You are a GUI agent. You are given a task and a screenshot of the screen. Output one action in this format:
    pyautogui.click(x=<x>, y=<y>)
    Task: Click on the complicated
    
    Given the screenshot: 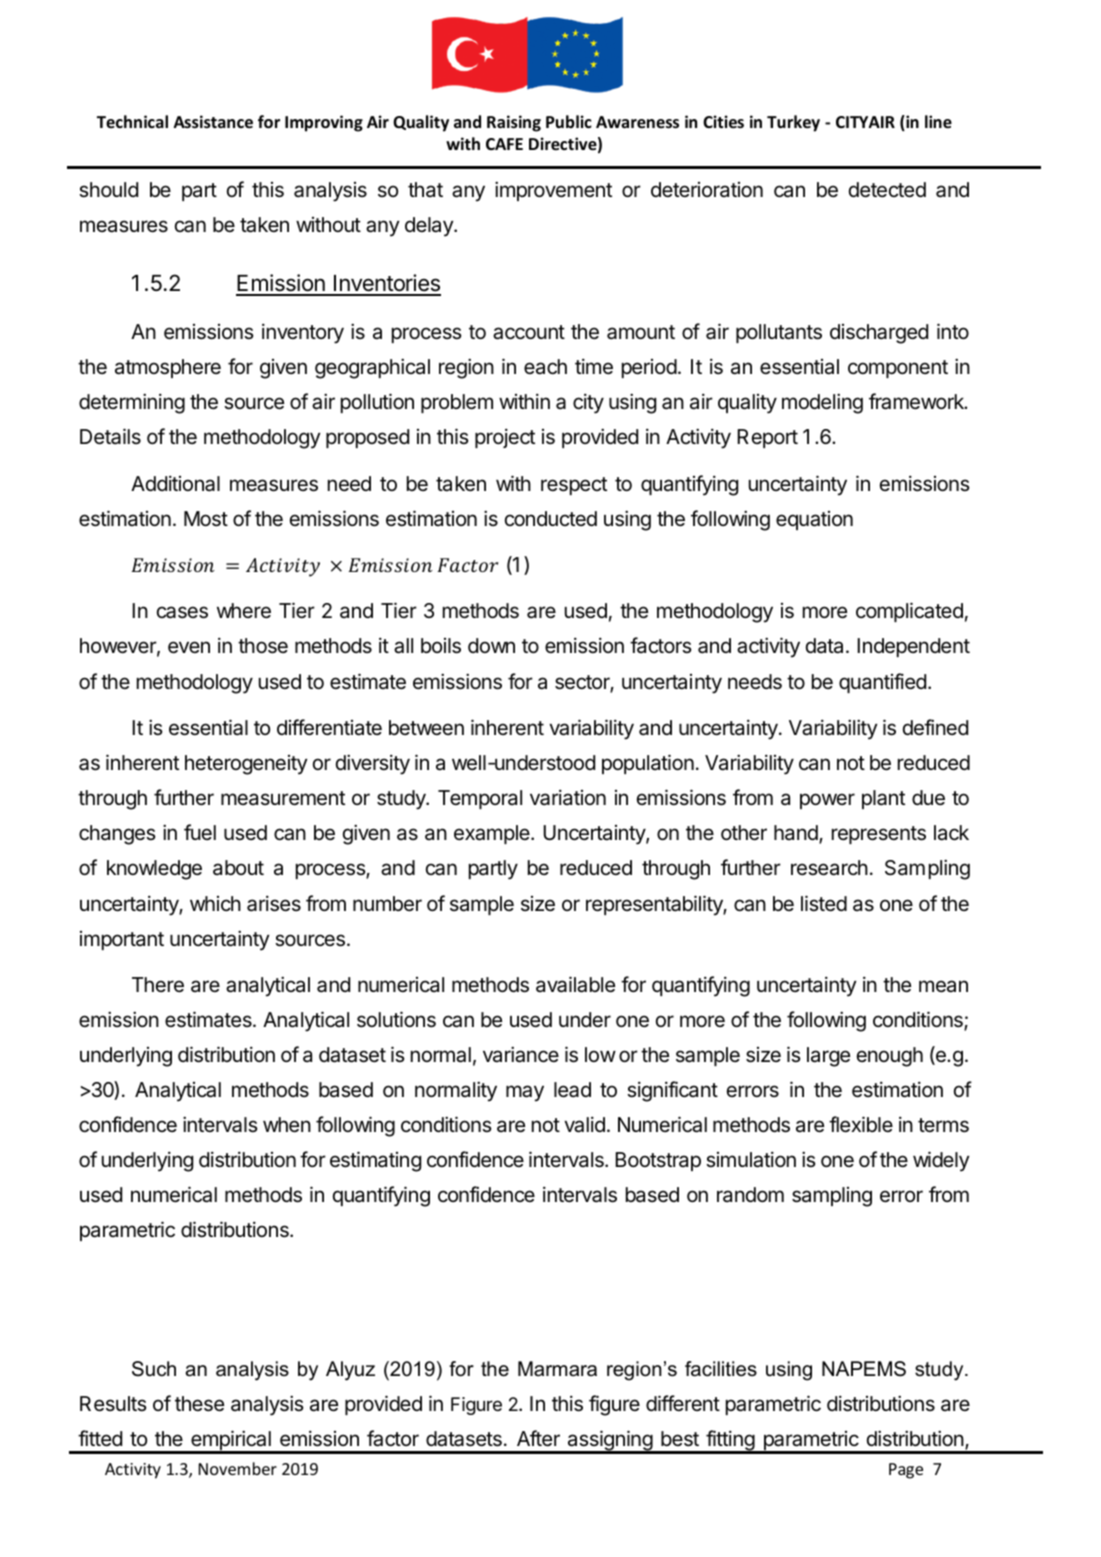 What is the action you would take?
    pyautogui.click(x=909, y=612)
